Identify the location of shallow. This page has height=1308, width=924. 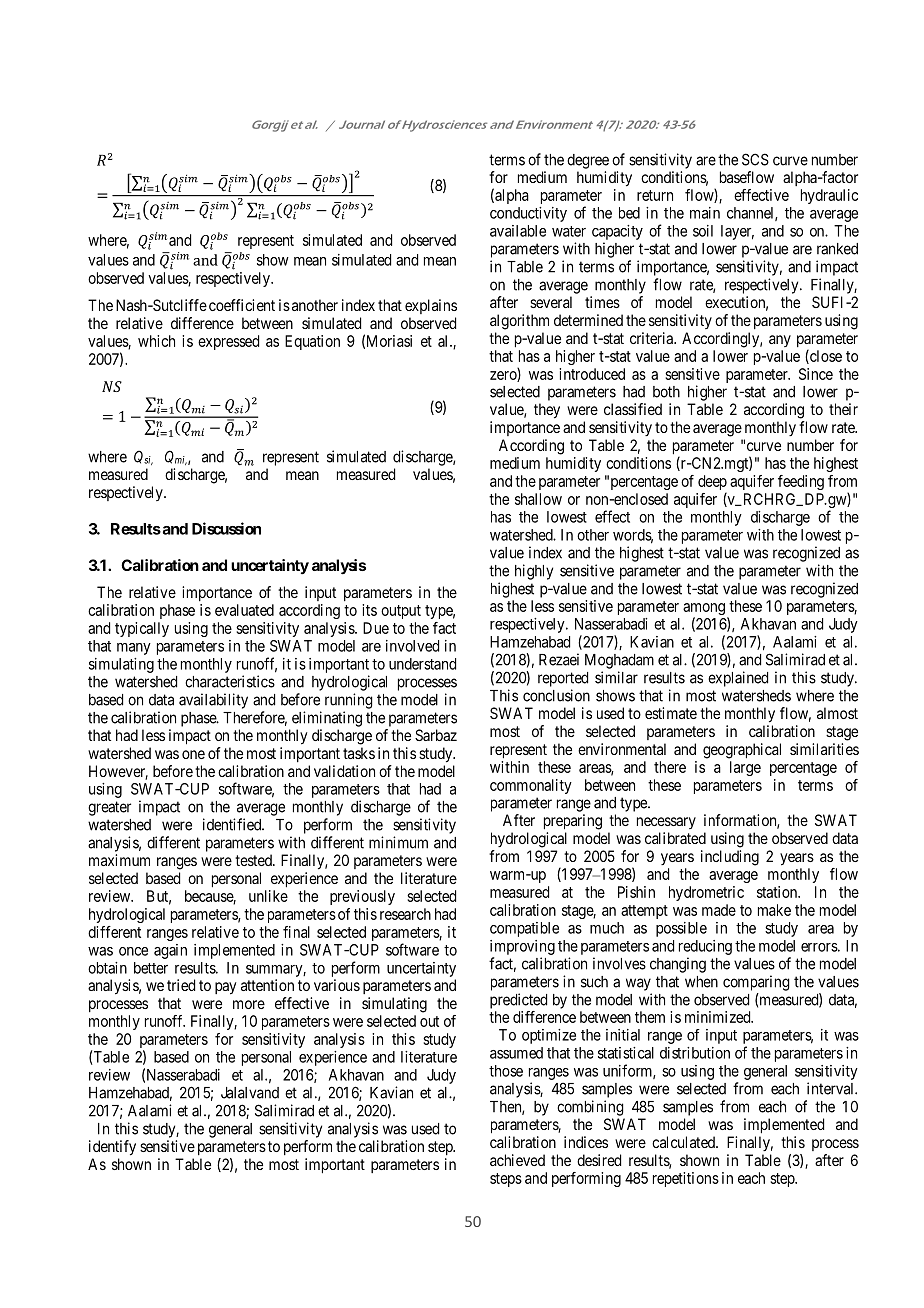
(538, 499).
